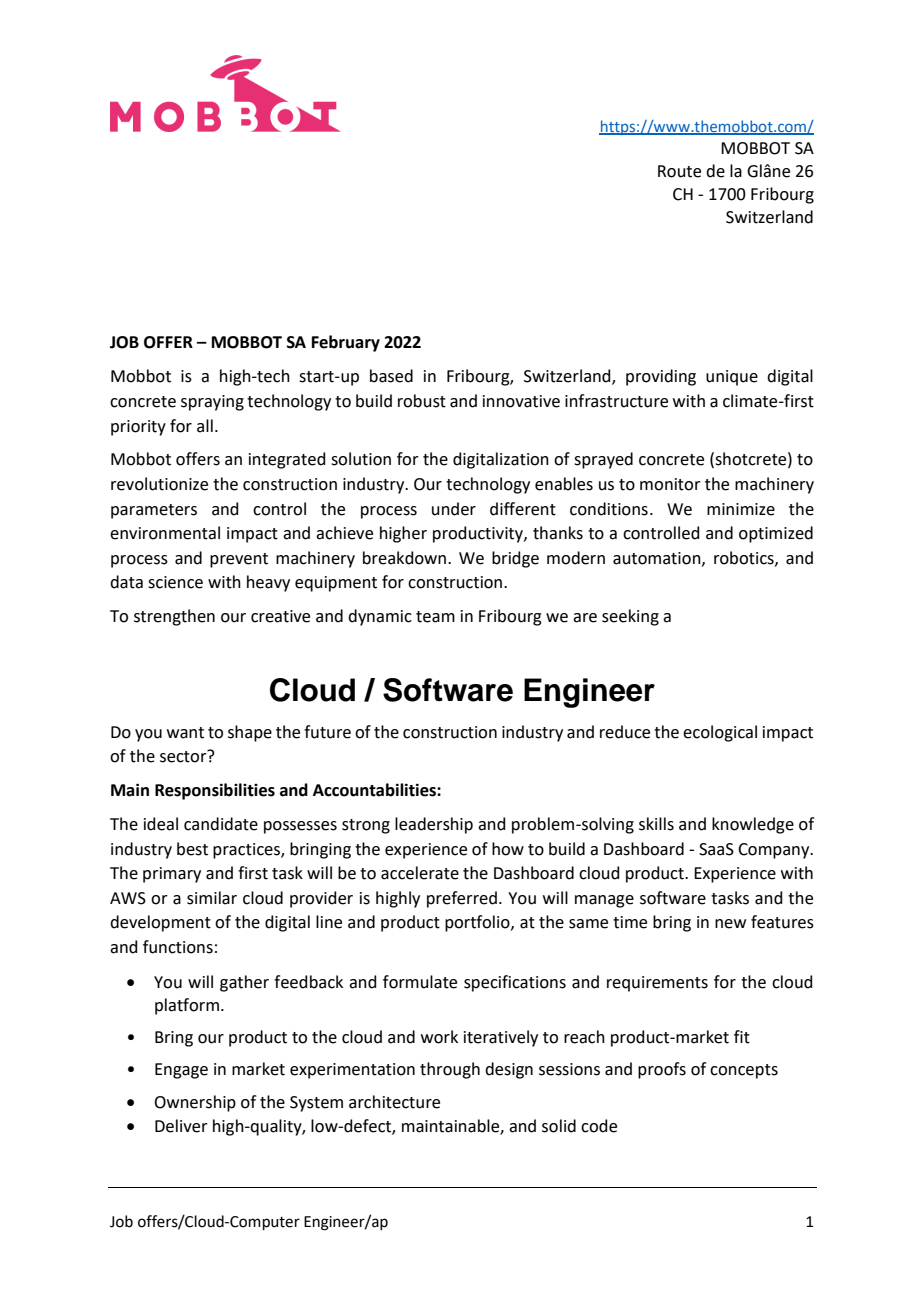  Describe the element at coordinates (215, 791) in the screenshot. I see `Responsibilities` at that location.
